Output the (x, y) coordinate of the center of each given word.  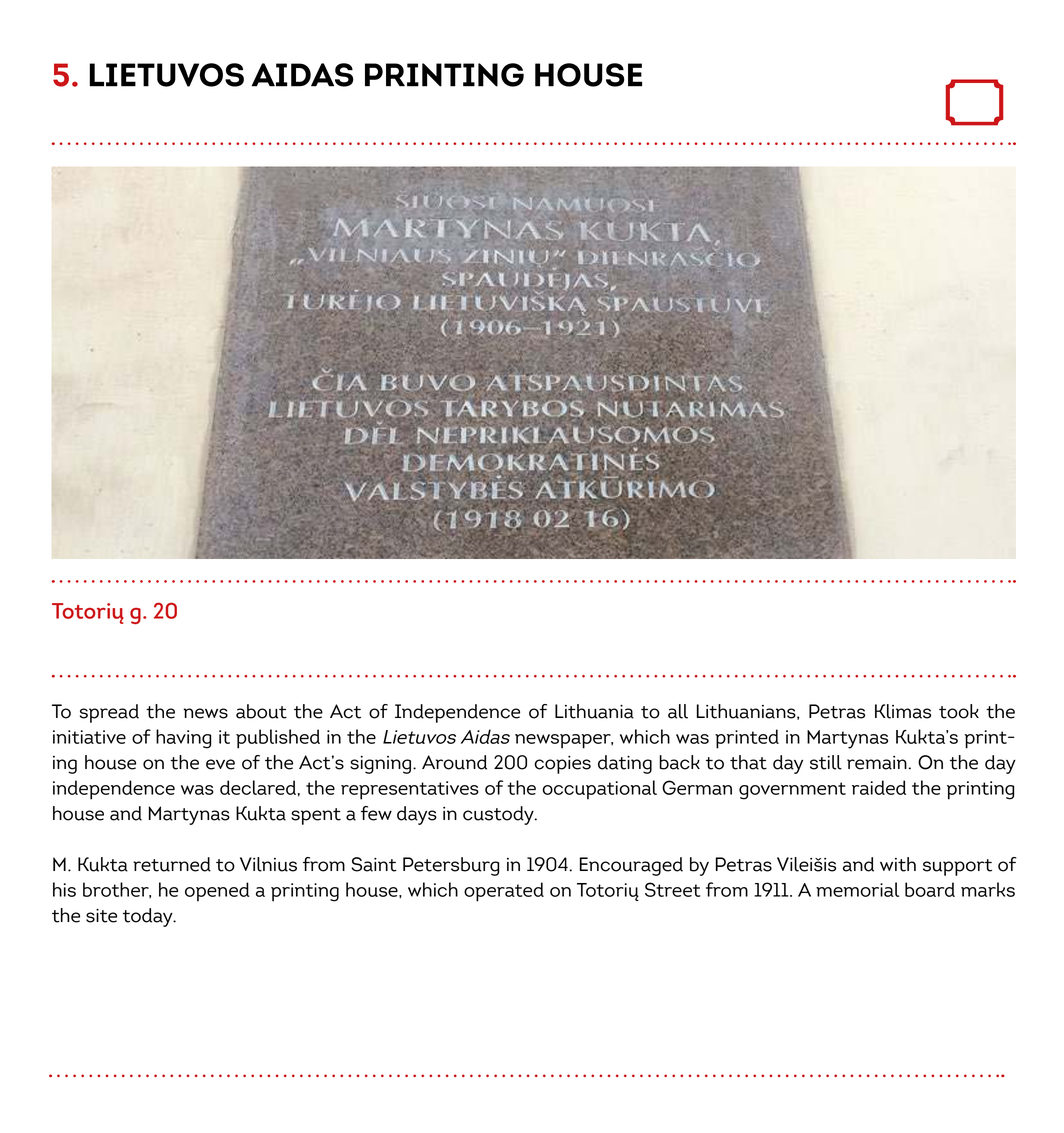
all (678, 711)
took (959, 711)
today (149, 917)
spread (109, 713)
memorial (857, 889)
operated (504, 892)
